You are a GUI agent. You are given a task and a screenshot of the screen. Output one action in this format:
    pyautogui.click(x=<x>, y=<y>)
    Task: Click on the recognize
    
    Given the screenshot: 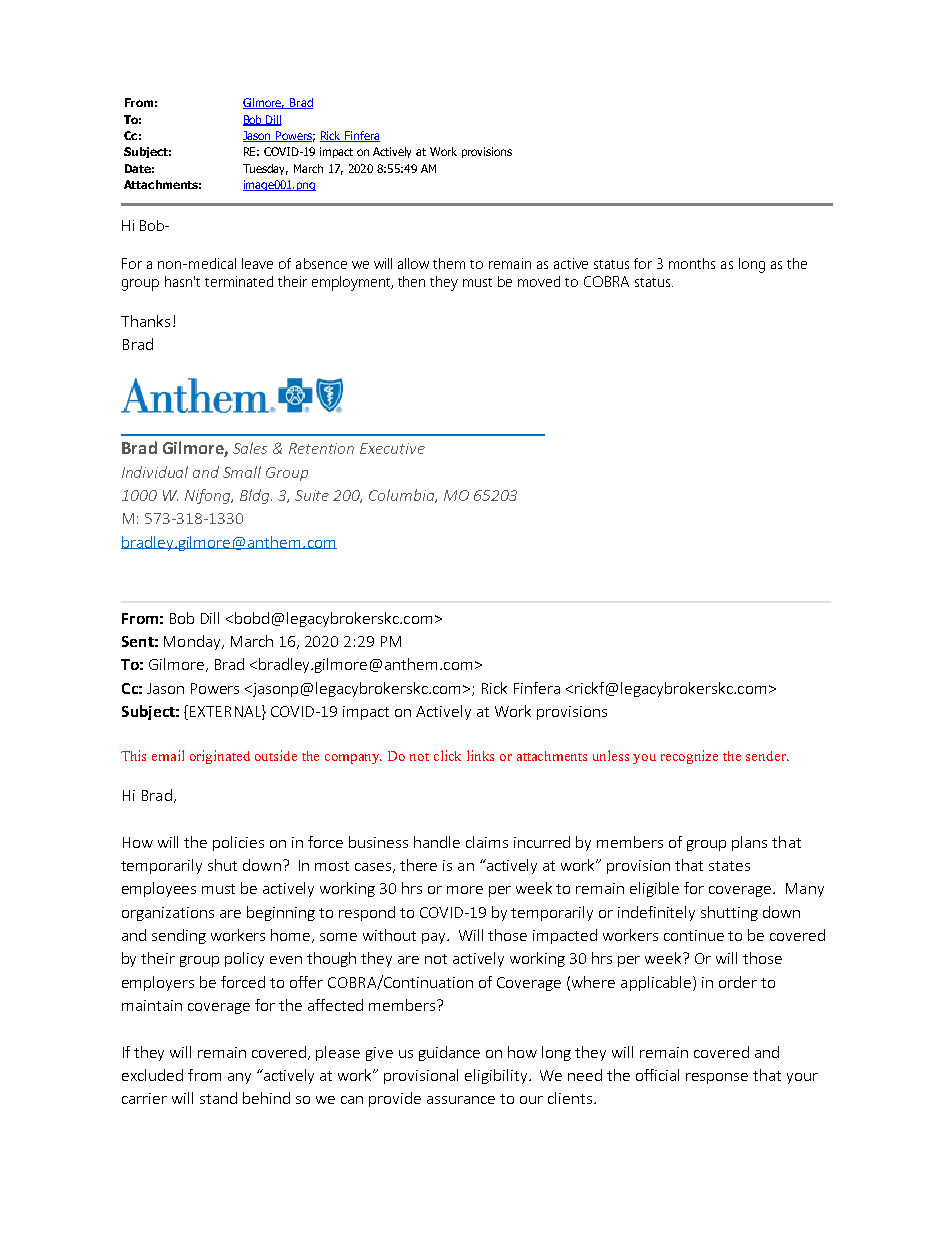 What is the action you would take?
    pyautogui.click(x=689, y=757)
